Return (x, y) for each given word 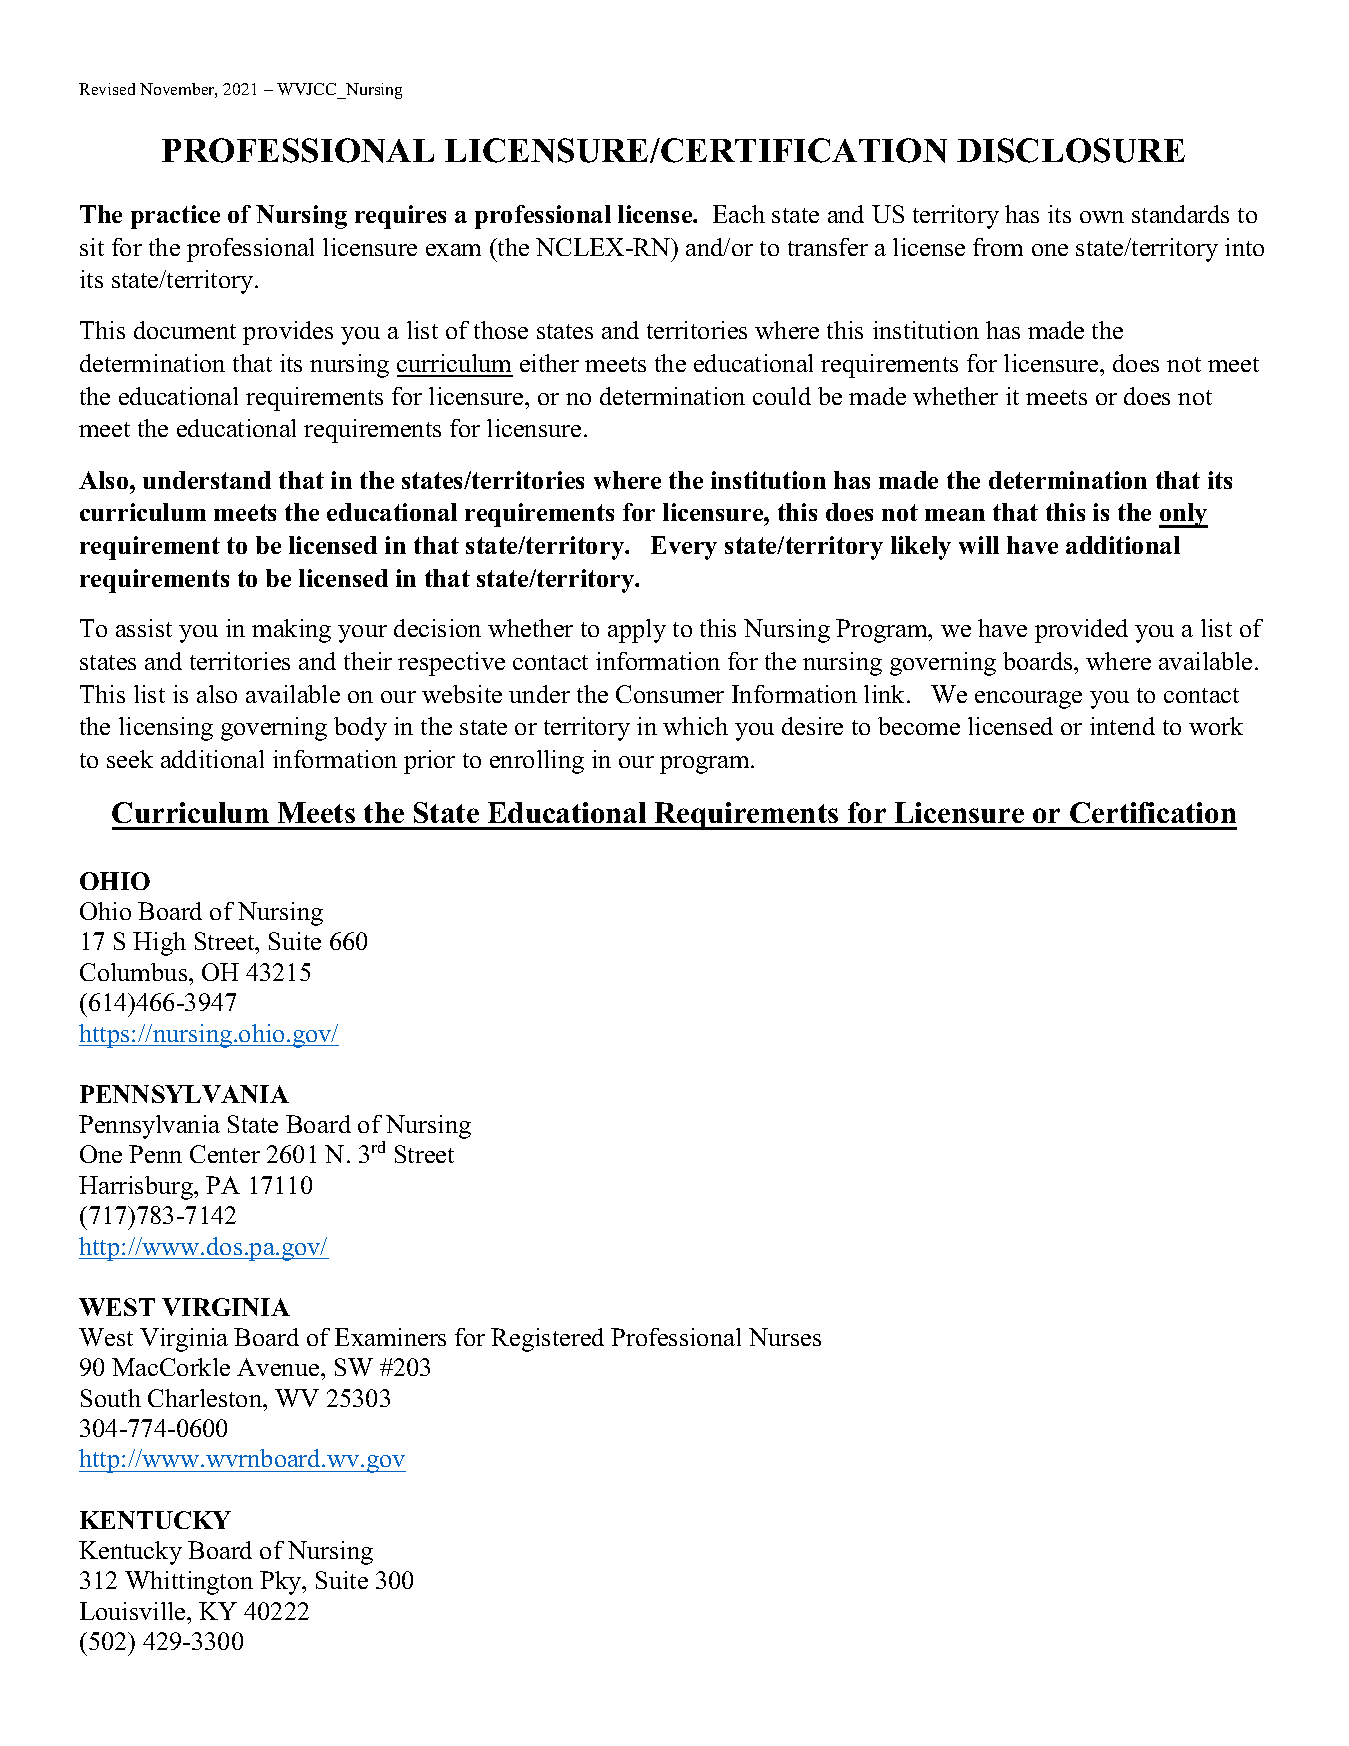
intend (1122, 726)
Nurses (785, 1337)
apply (637, 631)
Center (225, 1154)
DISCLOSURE (1071, 150)
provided (1081, 631)
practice (175, 217)
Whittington (189, 1583)
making (291, 631)
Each (739, 214)
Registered (547, 1340)
